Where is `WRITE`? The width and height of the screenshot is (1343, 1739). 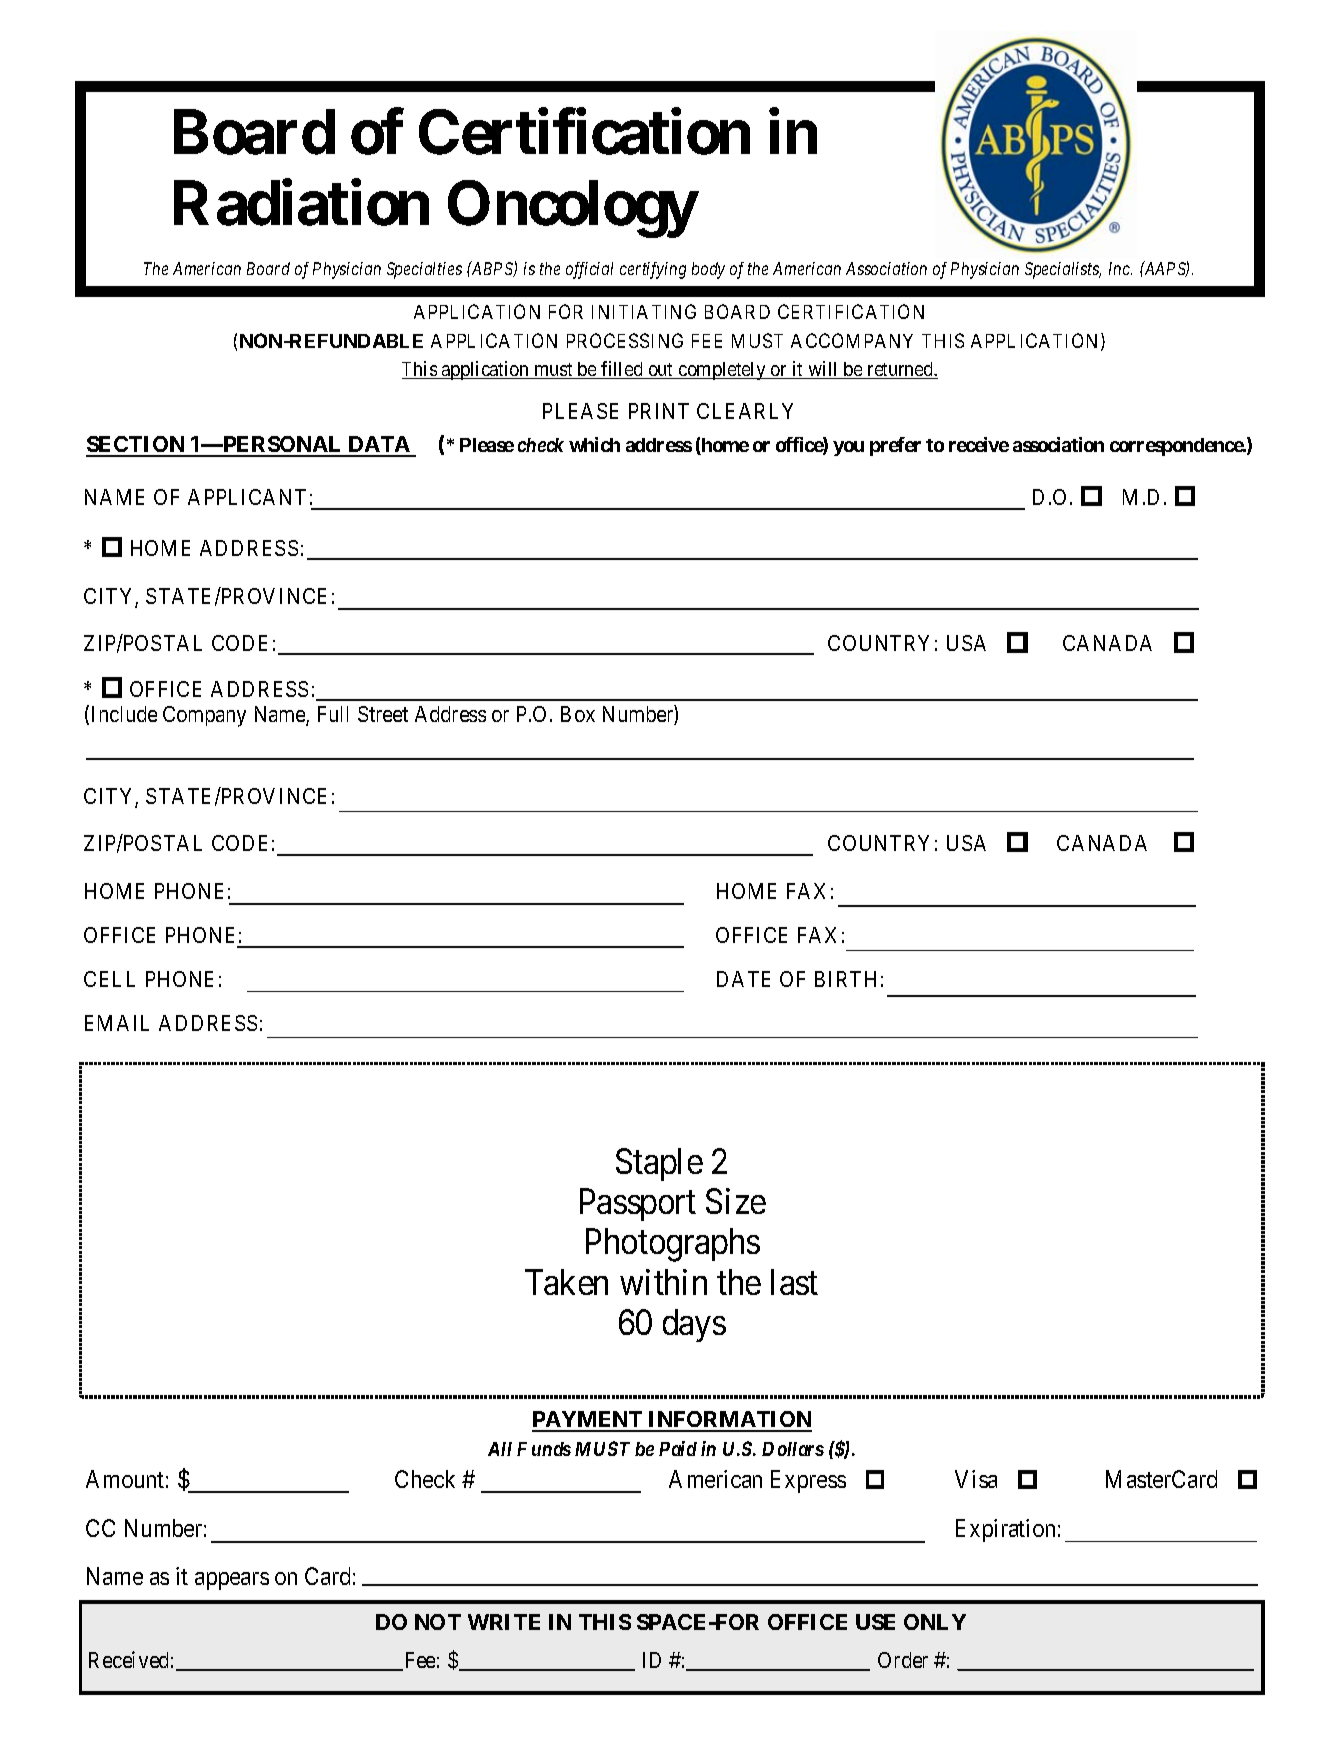
WRITE is located at coordinates (504, 1622).
